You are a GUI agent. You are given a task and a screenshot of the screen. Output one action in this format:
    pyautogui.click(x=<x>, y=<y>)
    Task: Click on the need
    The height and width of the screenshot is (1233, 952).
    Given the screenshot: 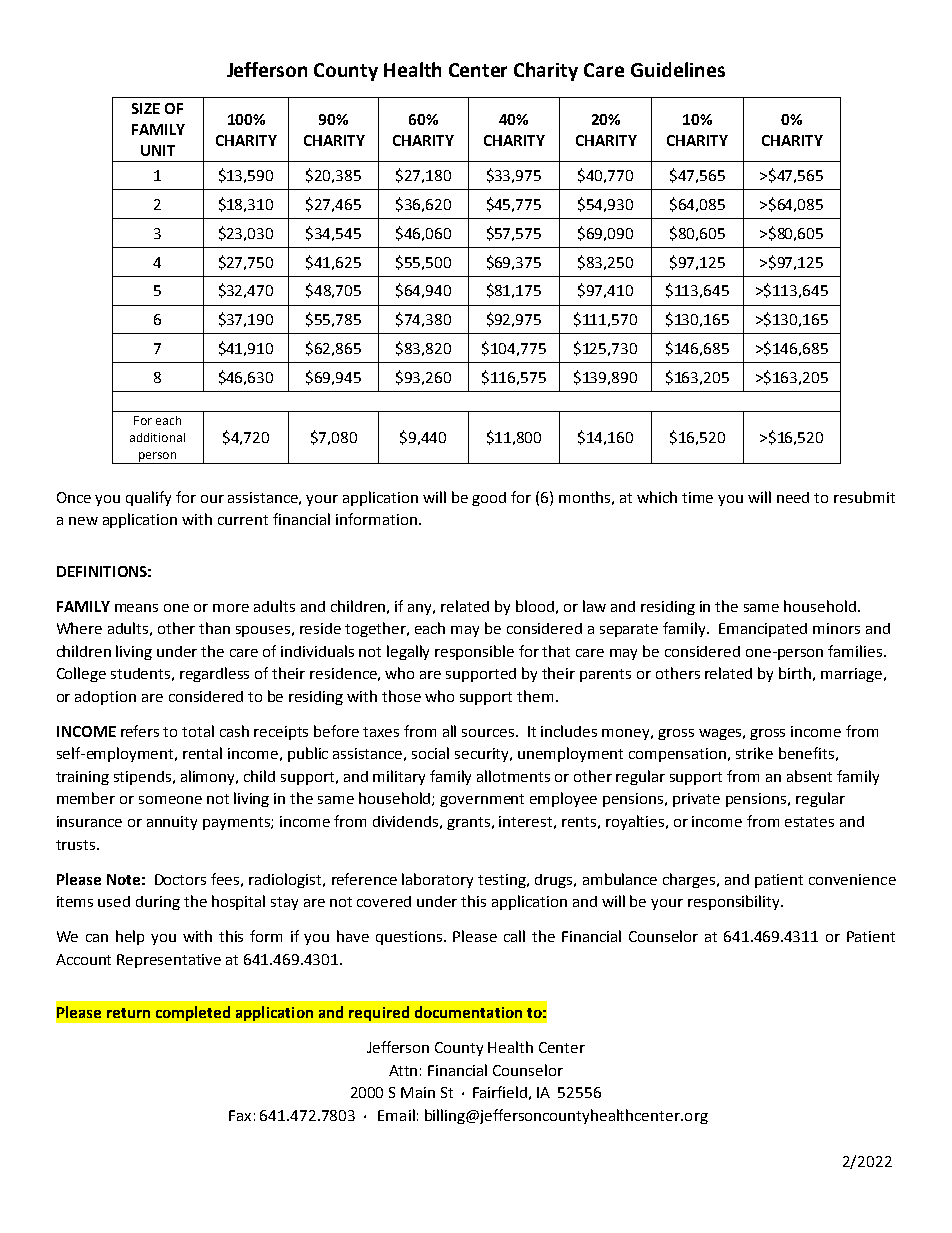 What is the action you would take?
    pyautogui.click(x=793, y=497)
